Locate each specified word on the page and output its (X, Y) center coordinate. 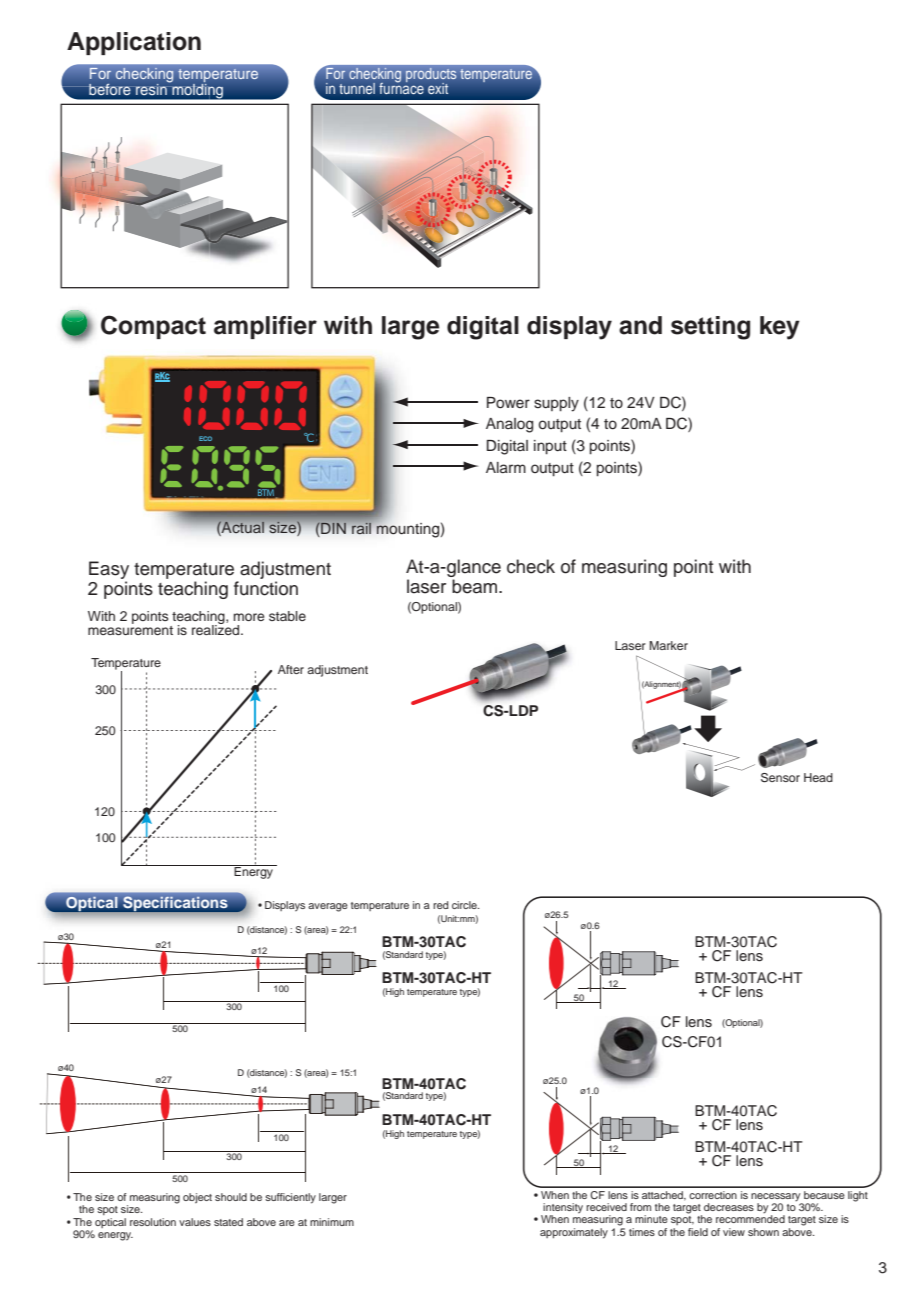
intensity (562, 1209)
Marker (669, 645)
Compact (153, 327)
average (328, 907)
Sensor (780, 778)
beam (476, 586)
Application (134, 43)
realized (217, 629)
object (197, 1198)
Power (508, 402)
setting (710, 328)
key (780, 328)
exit (438, 88)
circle (465, 905)
